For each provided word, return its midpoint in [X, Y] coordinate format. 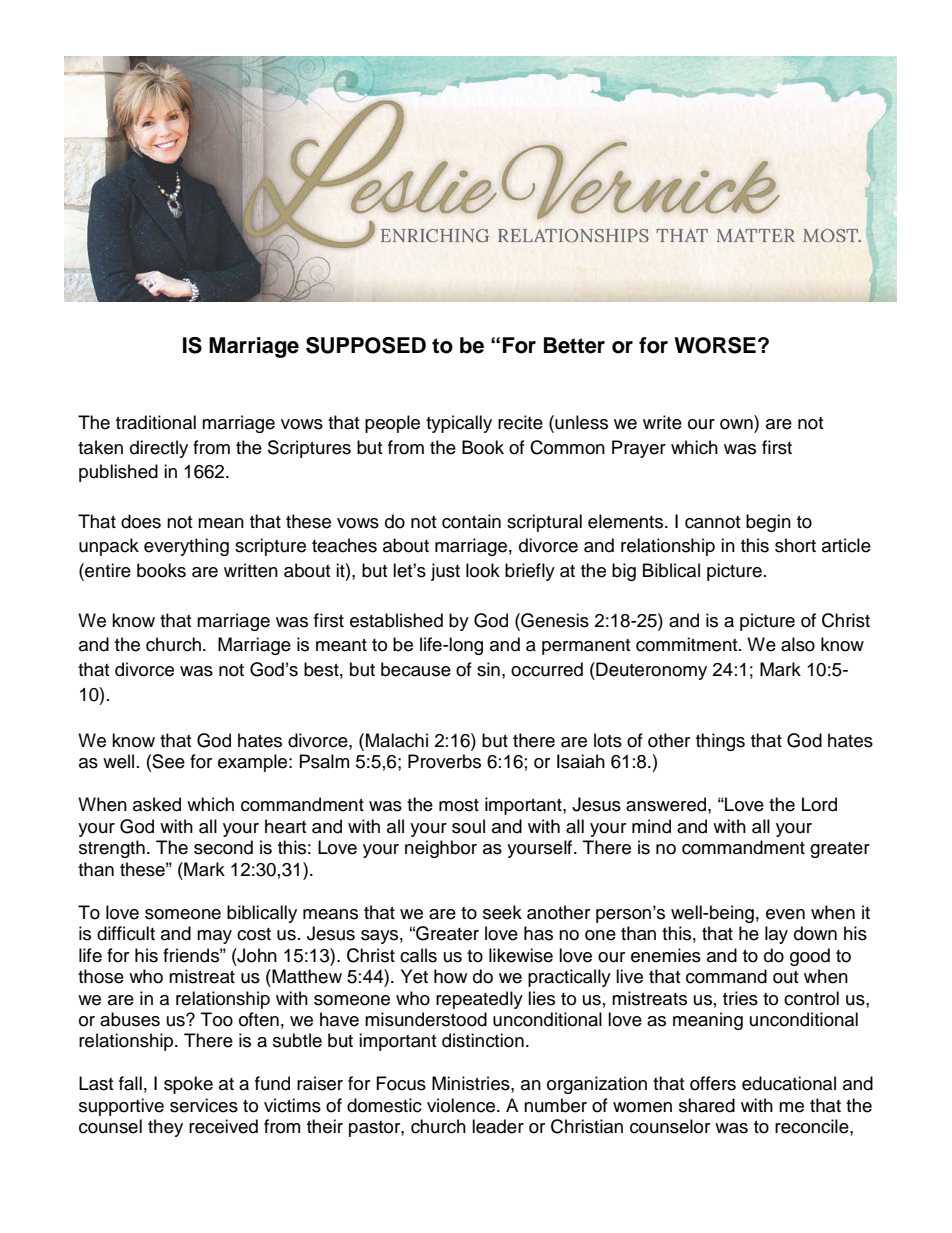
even [785, 914]
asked [157, 804]
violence [461, 1105]
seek [502, 912]
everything [186, 547]
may [214, 937]
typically [459, 424]
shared [707, 1105]
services [204, 1105]
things [720, 742]
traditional [156, 422]
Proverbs [444, 761]
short [795, 545]
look [483, 570]
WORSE [715, 345]
